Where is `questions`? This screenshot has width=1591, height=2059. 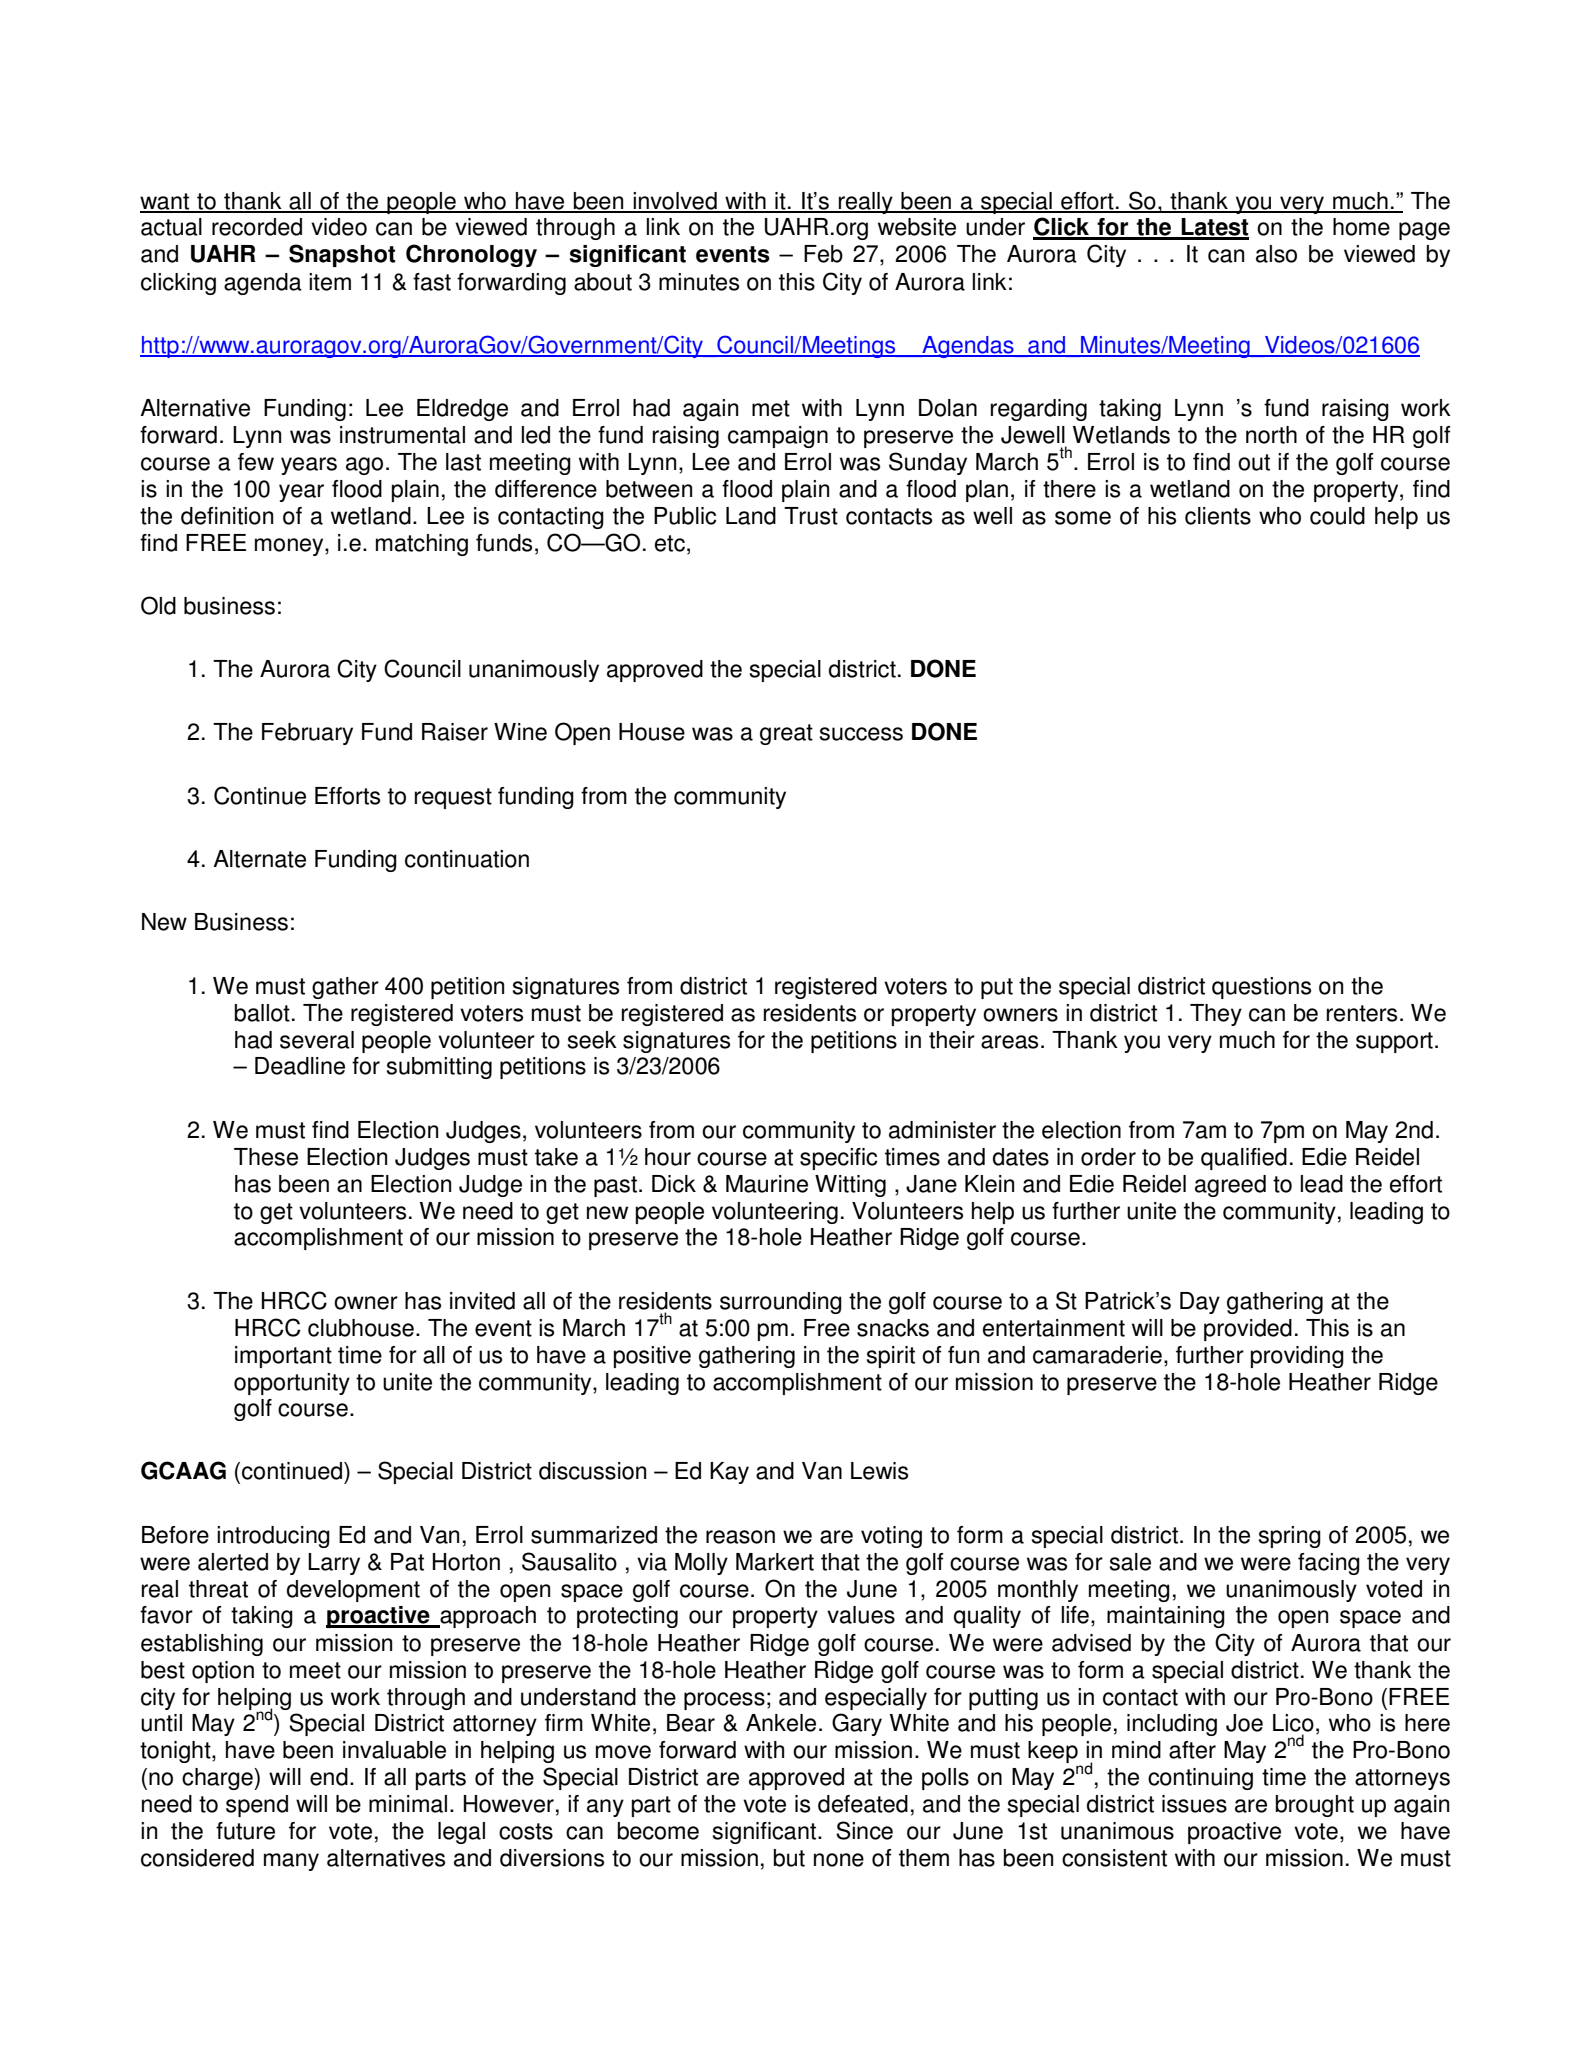 questions is located at coordinates (1261, 988).
